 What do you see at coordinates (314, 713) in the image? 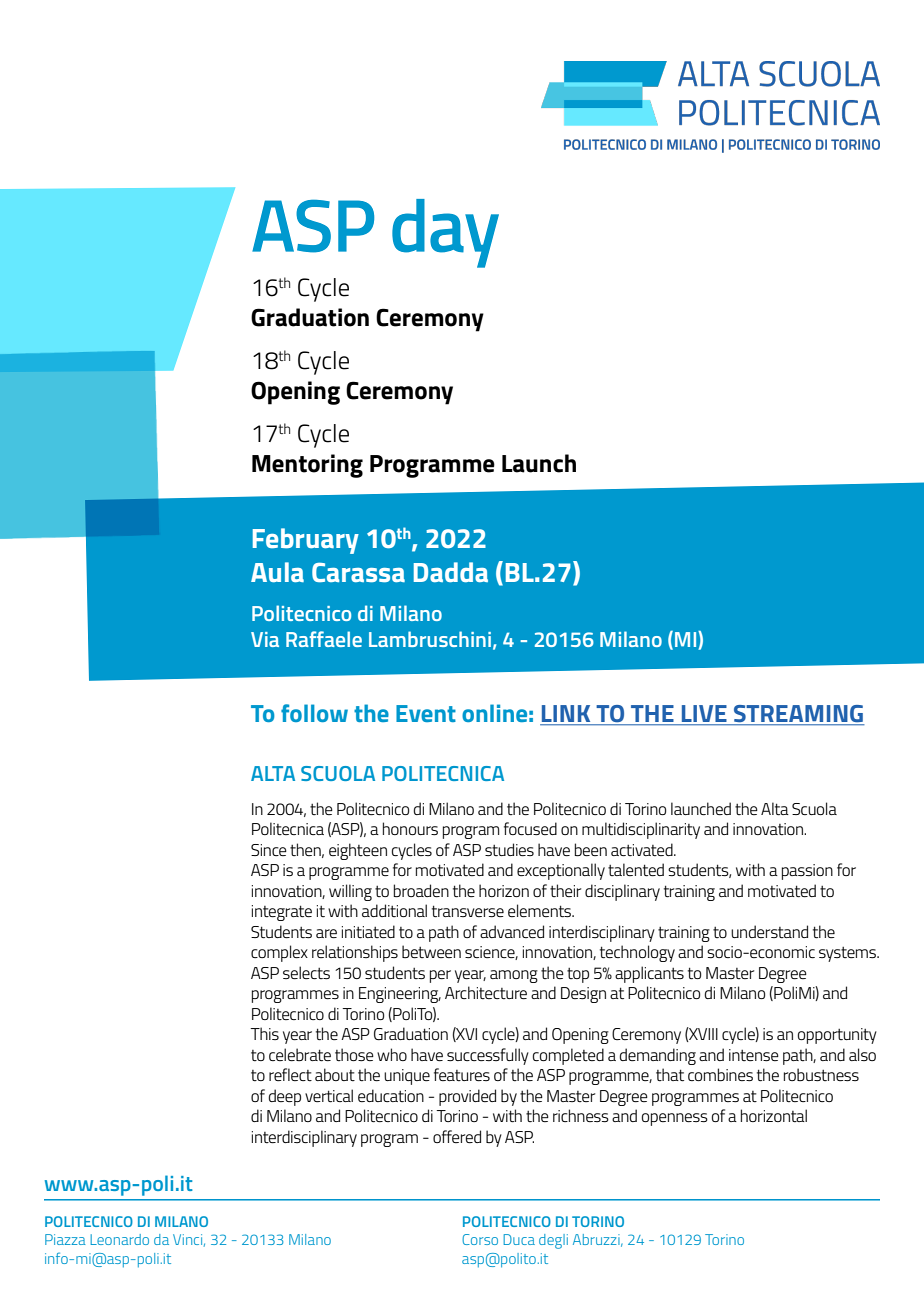
I see `follow` at bounding box center [314, 713].
